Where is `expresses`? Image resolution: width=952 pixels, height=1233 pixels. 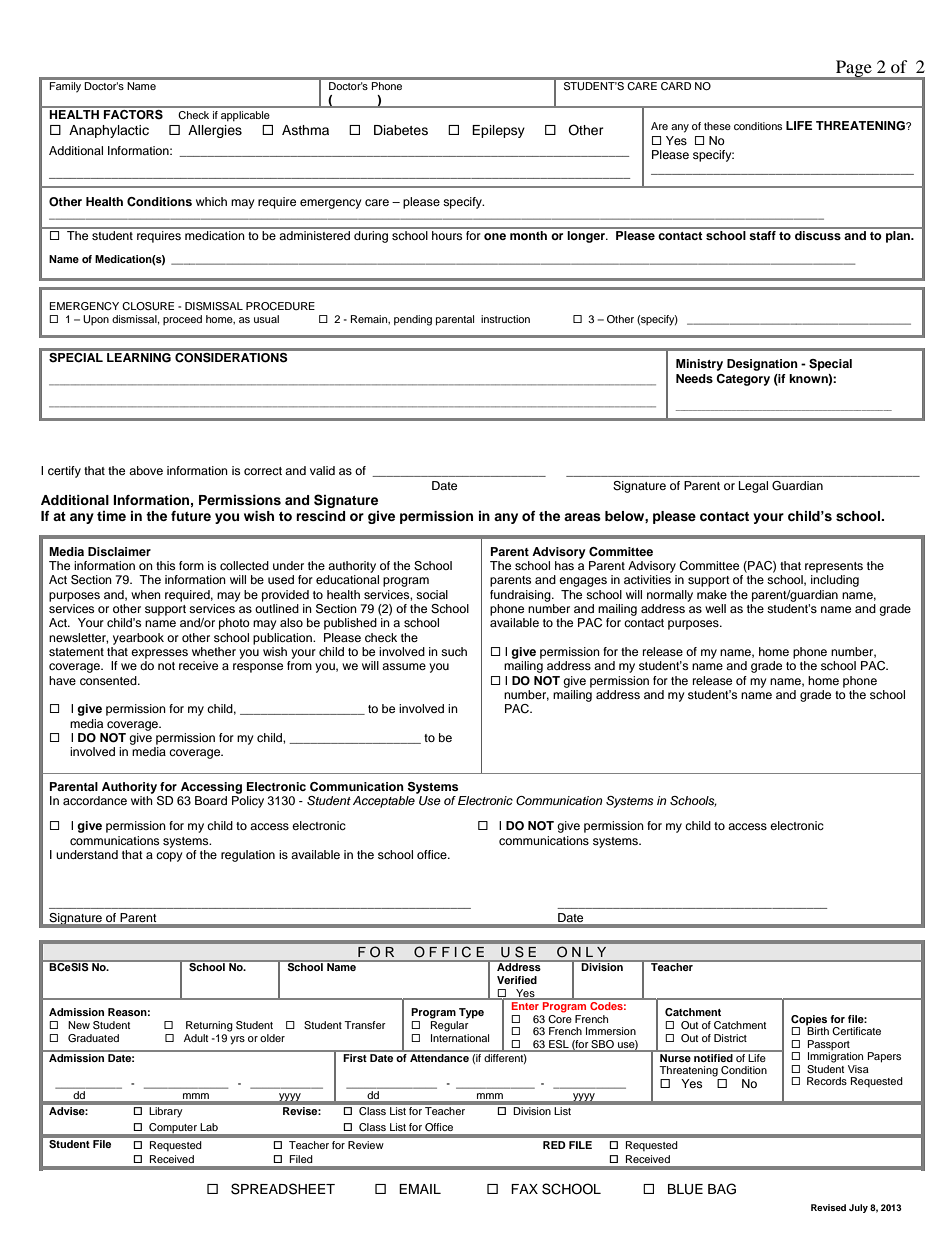 expresses is located at coordinates (159, 654).
